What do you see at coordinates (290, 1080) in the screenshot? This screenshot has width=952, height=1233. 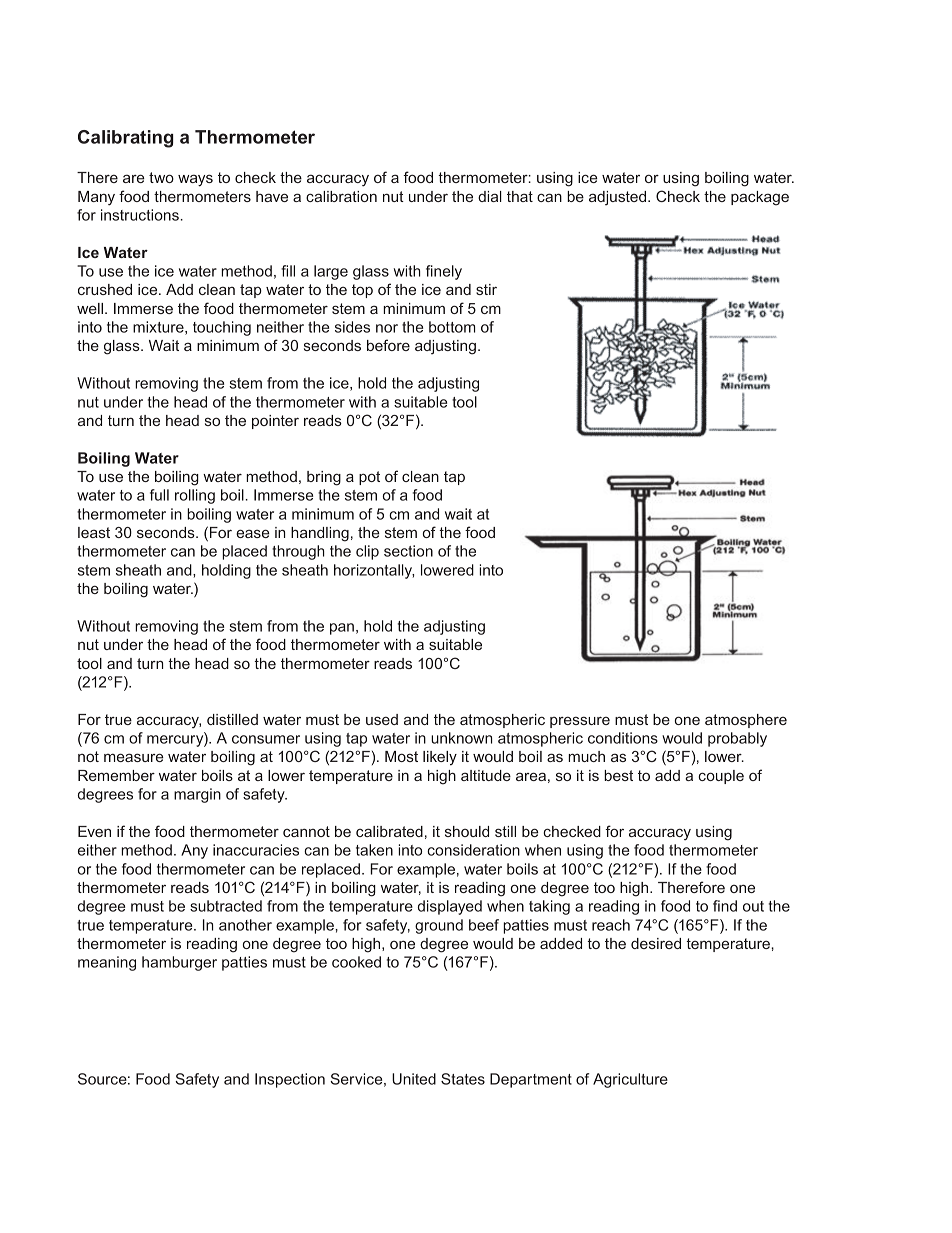 I see `Inspection` at bounding box center [290, 1080].
